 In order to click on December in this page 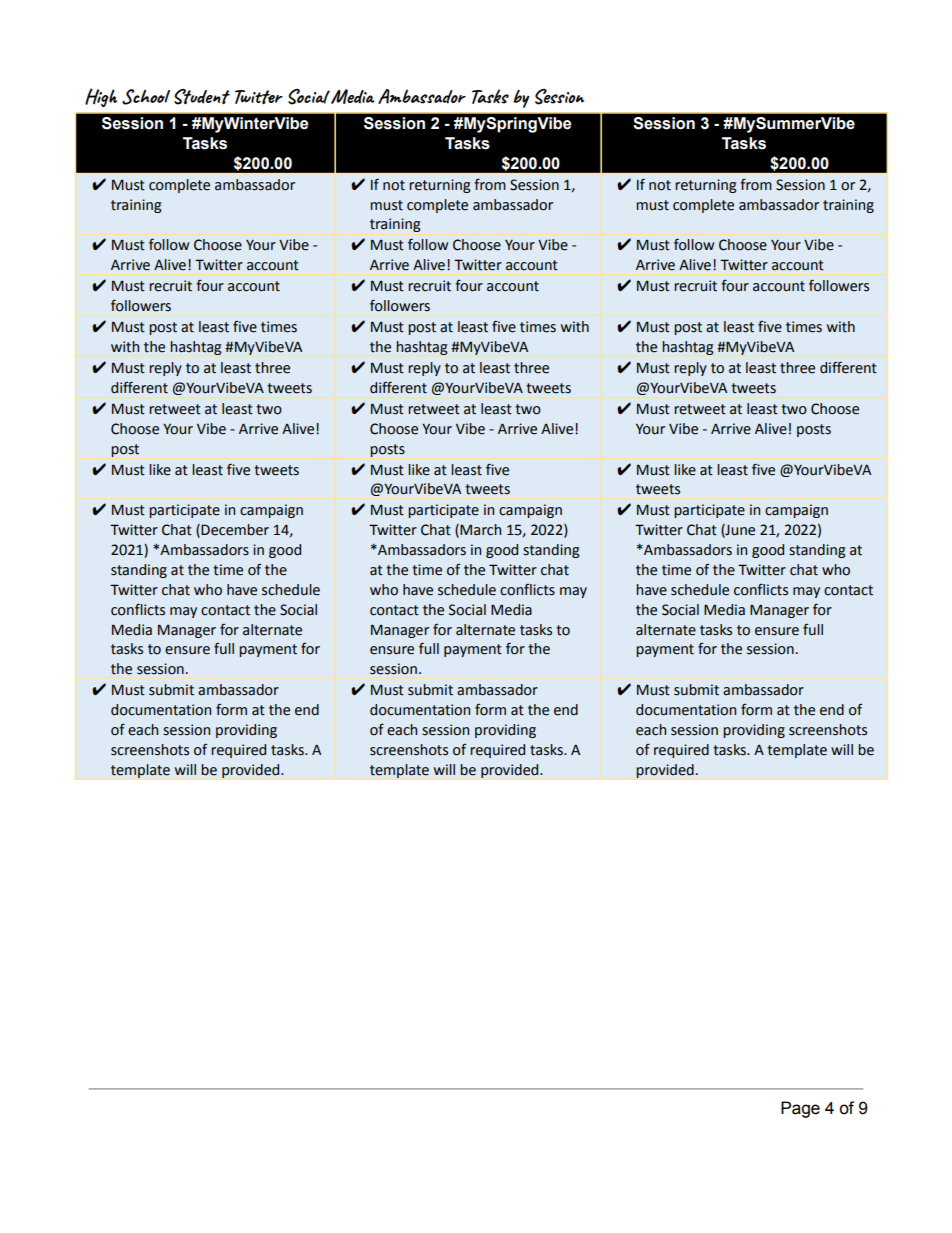, I will do `click(235, 530)`.
